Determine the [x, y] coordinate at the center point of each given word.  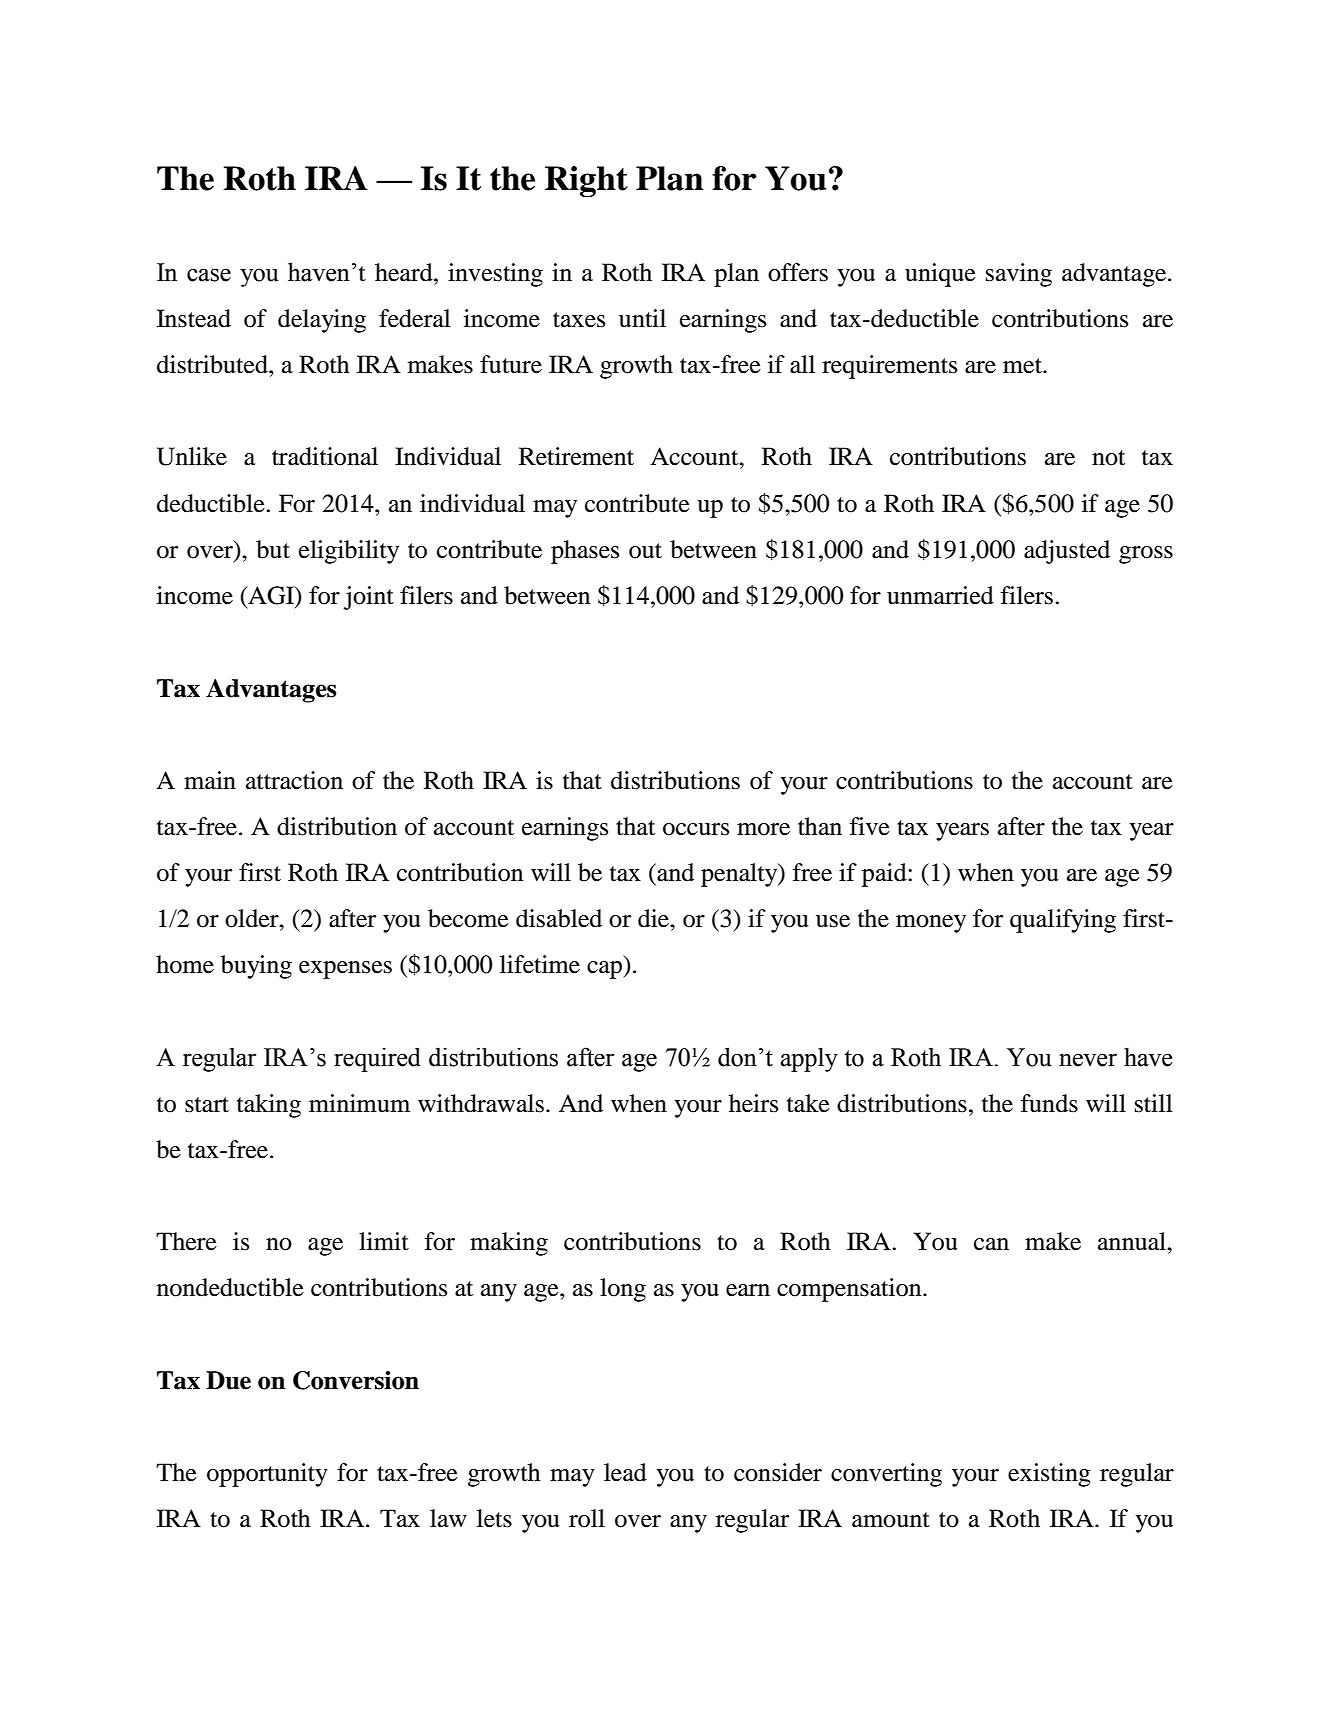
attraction [294, 780]
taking [269, 1106]
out [645, 551]
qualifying [1063, 921]
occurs [696, 829]
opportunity [267, 1475]
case [209, 275]
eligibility [349, 552]
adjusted [1067, 552]
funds [1049, 1103]
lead [625, 1472]
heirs [753, 1103]
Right [586, 181]
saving [1019, 275]
